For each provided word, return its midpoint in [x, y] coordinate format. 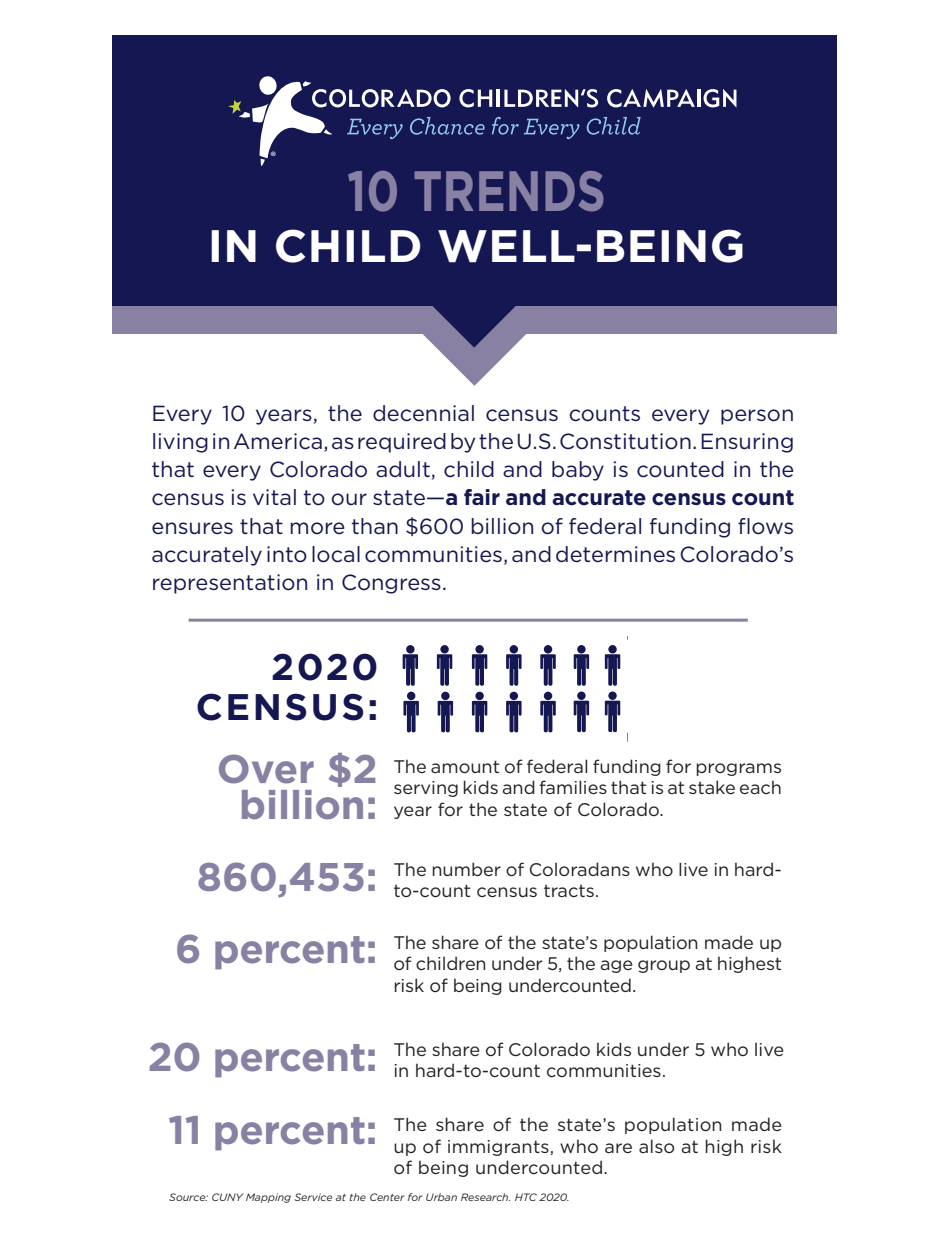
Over [266, 769]
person [757, 417]
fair [482, 497]
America [278, 441]
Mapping [268, 1198]
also [656, 1146]
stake [712, 787]
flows [765, 526]
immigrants [499, 1148]
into [287, 554]
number [466, 869]
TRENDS [509, 191]
